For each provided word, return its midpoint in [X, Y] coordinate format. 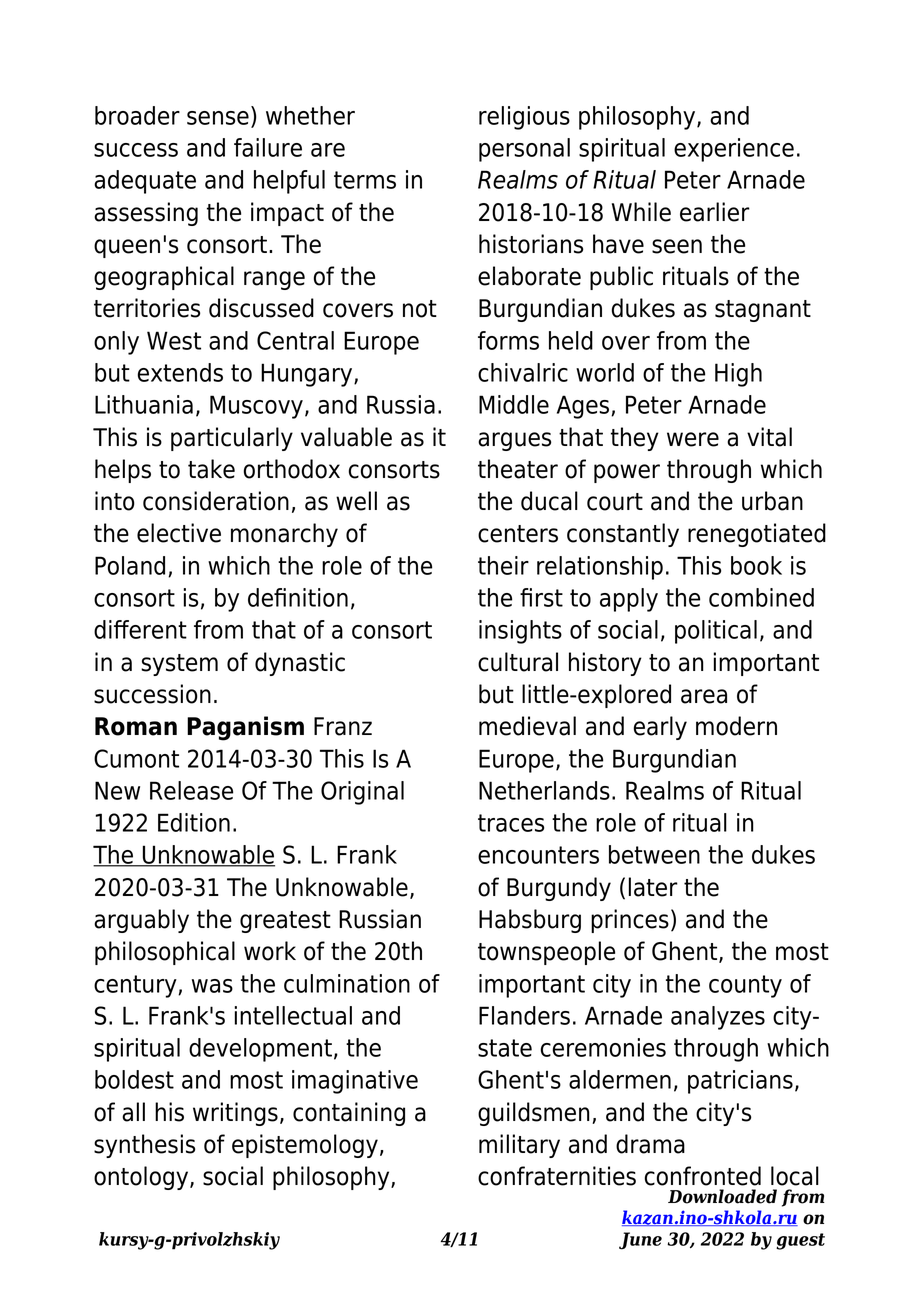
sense [218, 118]
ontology [142, 1178]
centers [518, 534]
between [654, 854]
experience [734, 150]
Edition [194, 822]
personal [524, 150]
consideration [216, 501]
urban [772, 501]
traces [511, 823]
